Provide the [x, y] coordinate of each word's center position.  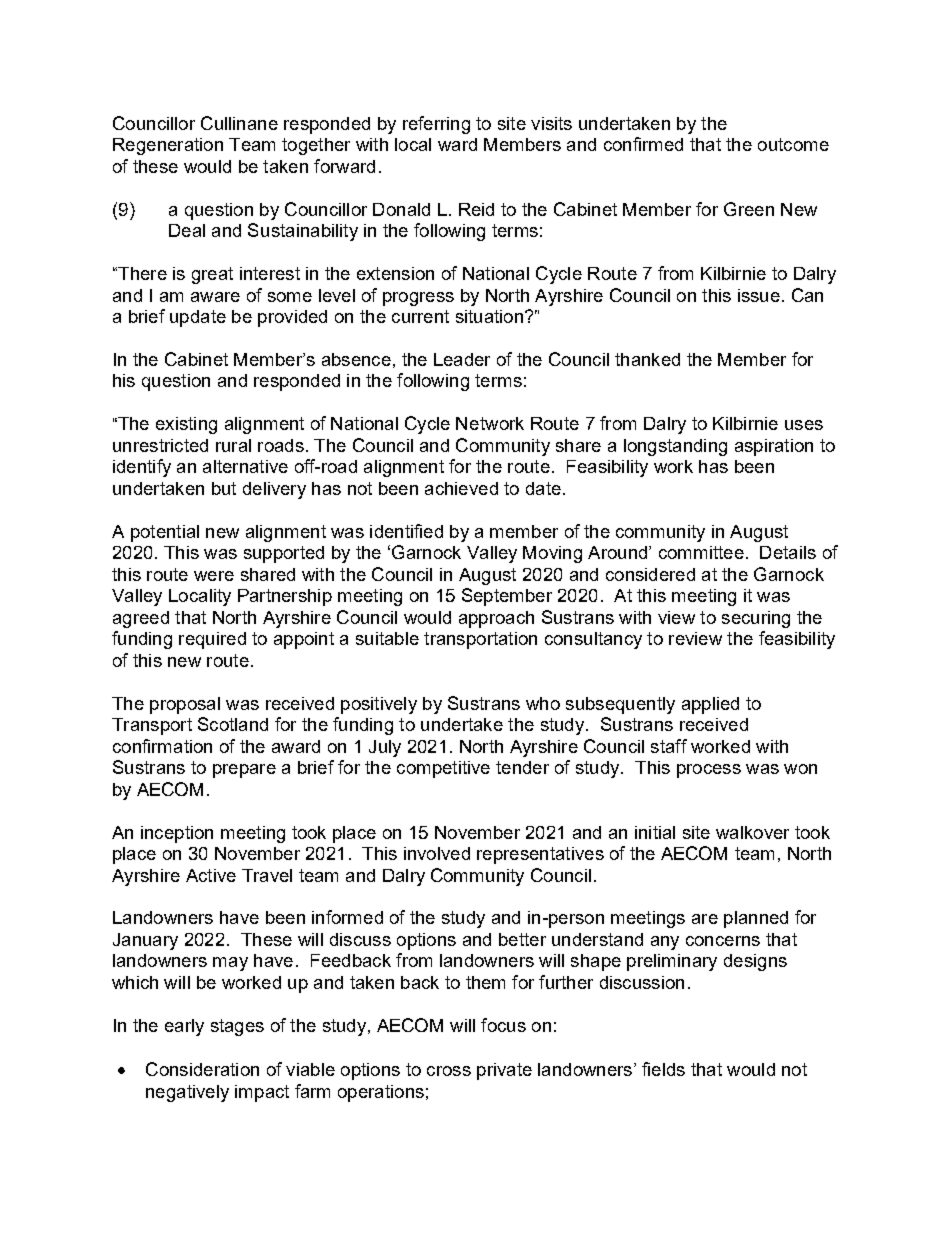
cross [449, 1071]
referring [436, 125]
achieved [461, 488]
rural [233, 445]
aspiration [774, 447]
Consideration [202, 1069]
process [709, 771]
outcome [793, 144]
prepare [244, 771]
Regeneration [168, 146]
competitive [443, 769]
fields [663, 1069]
